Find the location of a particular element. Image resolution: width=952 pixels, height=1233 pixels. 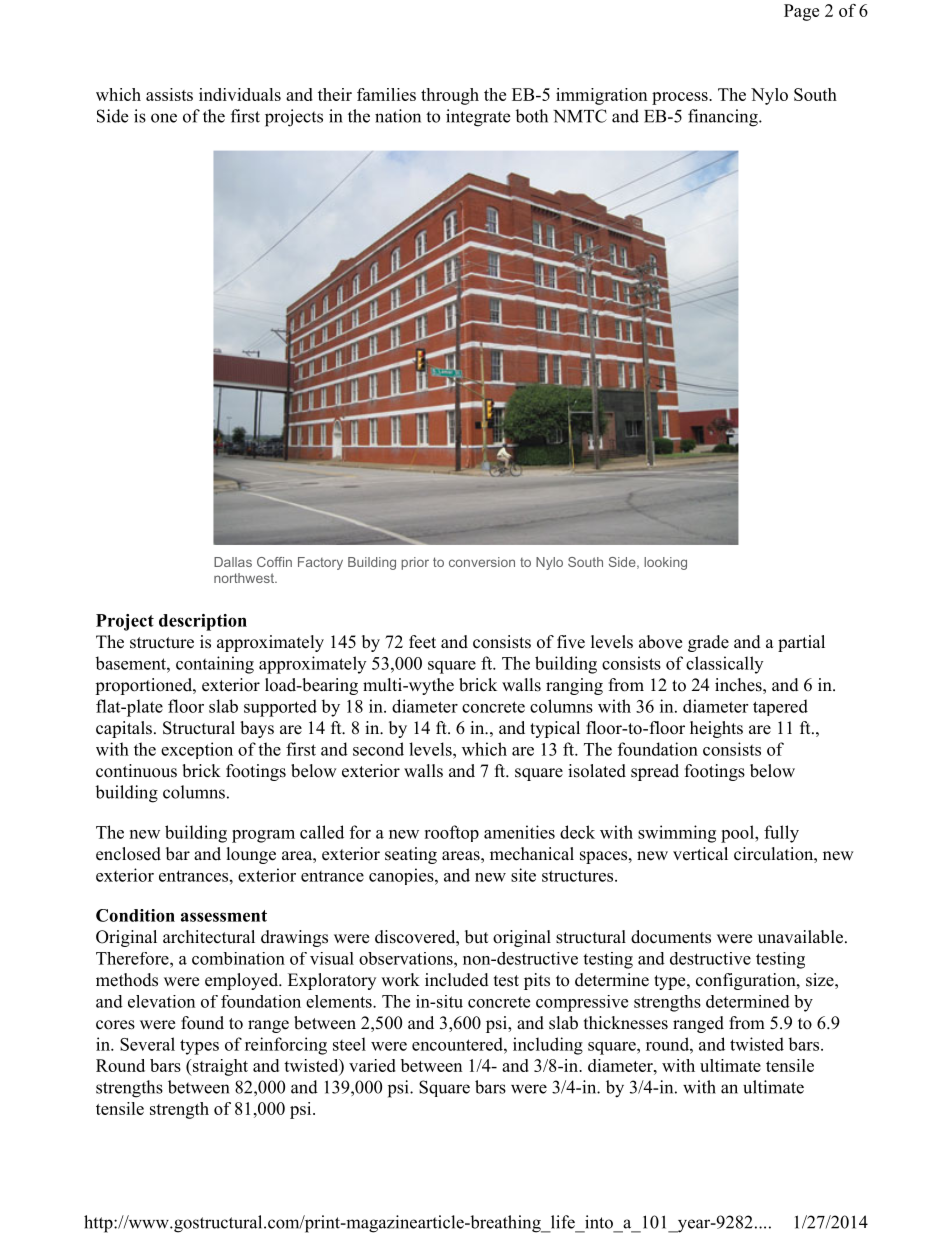

conversion is located at coordinates (482, 562).
